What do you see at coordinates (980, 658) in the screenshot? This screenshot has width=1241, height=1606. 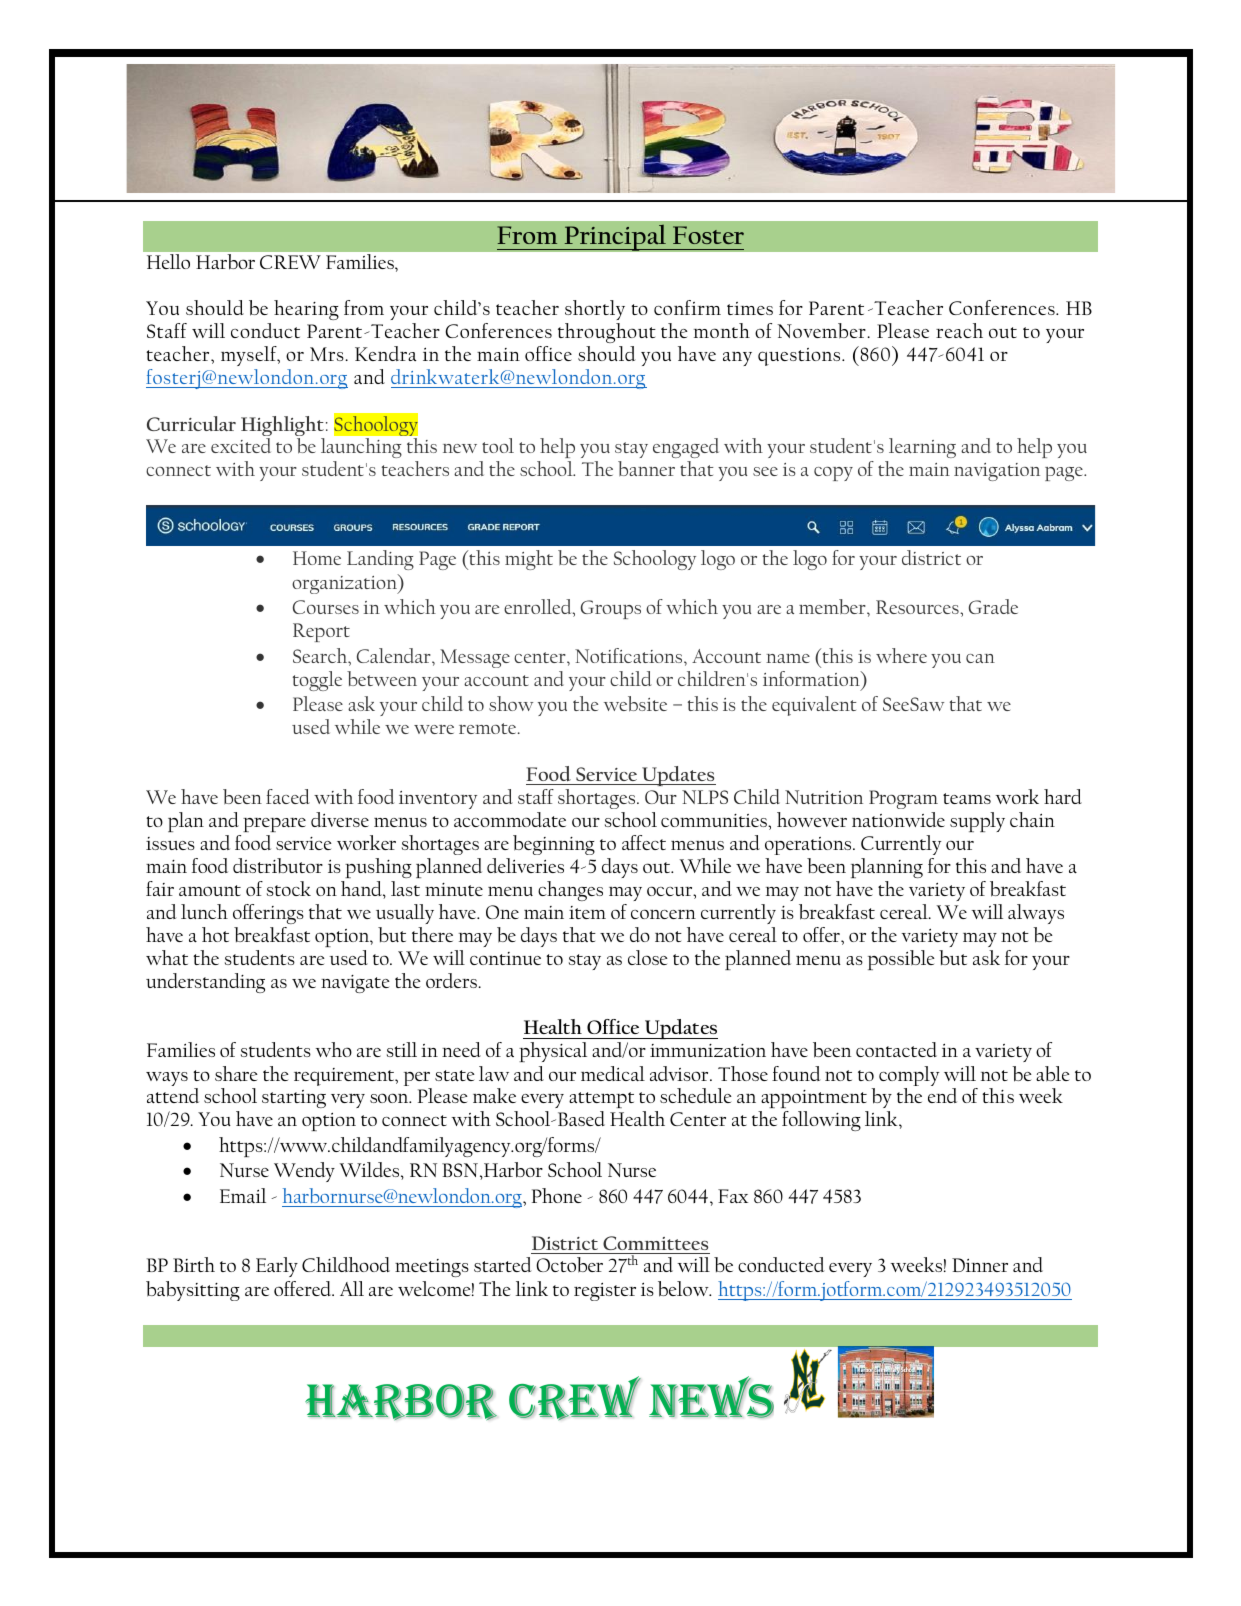 I see `can` at bounding box center [980, 658].
